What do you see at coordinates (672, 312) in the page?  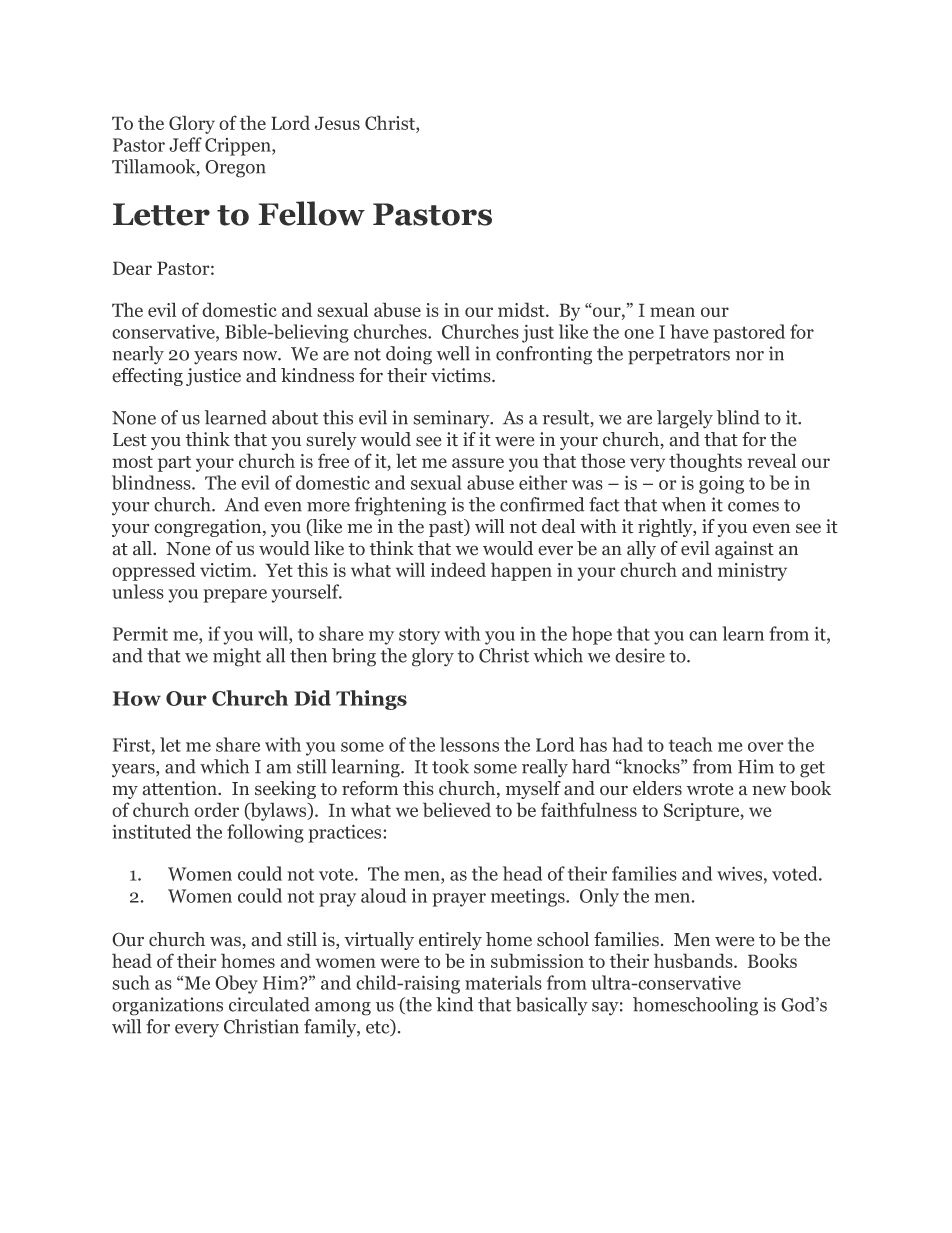 I see `mean` at bounding box center [672, 312].
